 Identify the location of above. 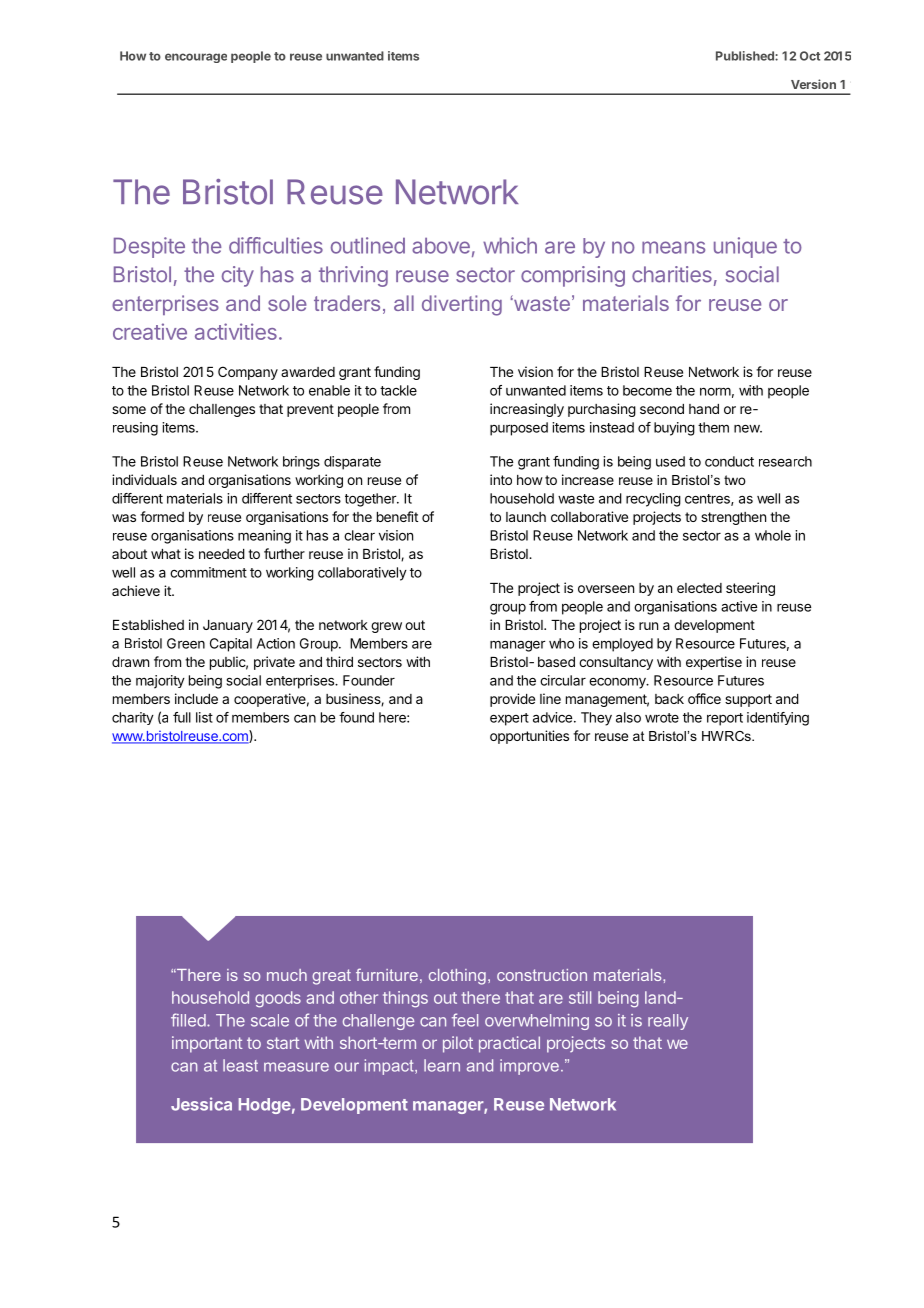
(441, 246).
